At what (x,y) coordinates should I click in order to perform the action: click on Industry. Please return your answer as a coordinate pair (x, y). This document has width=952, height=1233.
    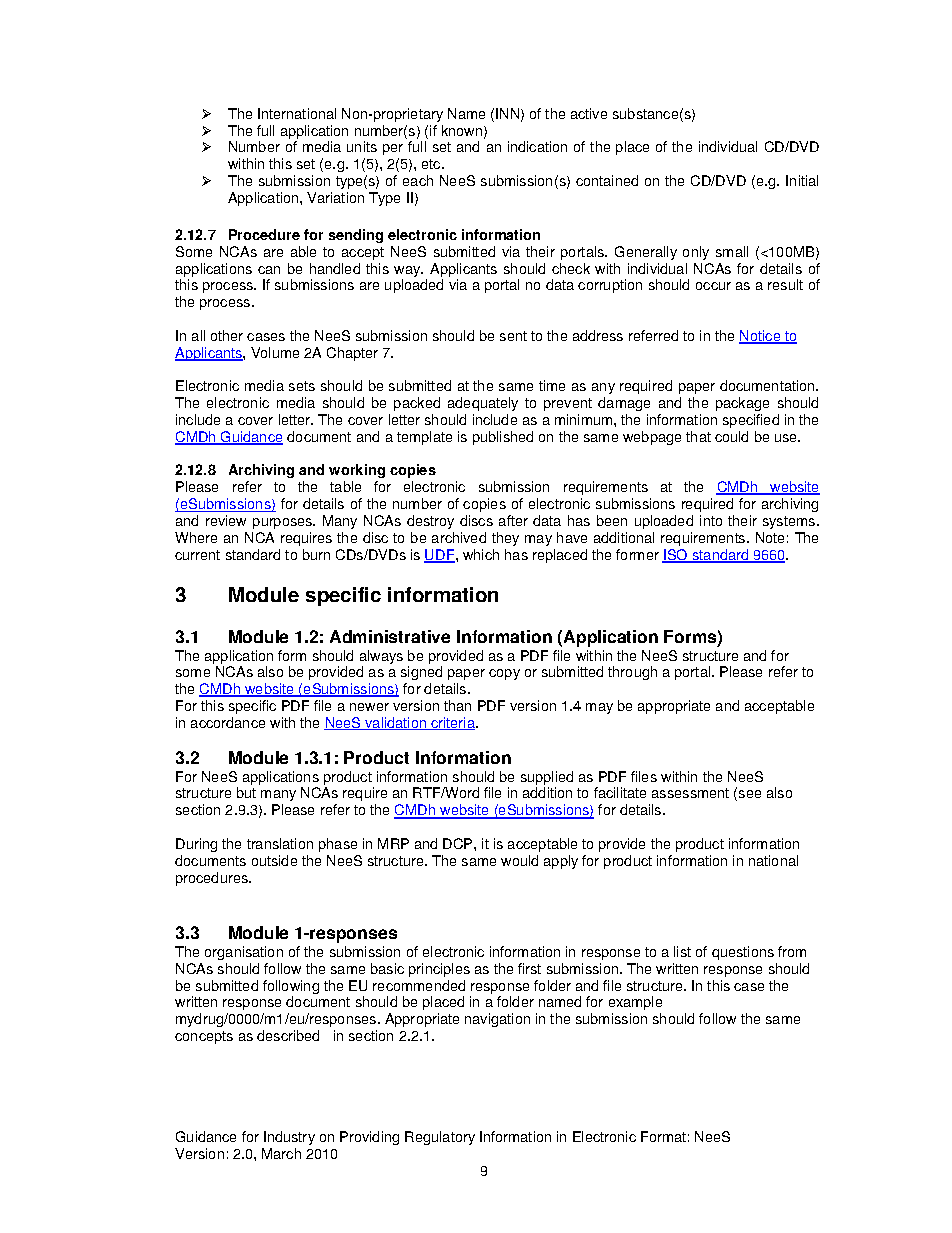
    Looking at the image, I should click on (289, 1138).
